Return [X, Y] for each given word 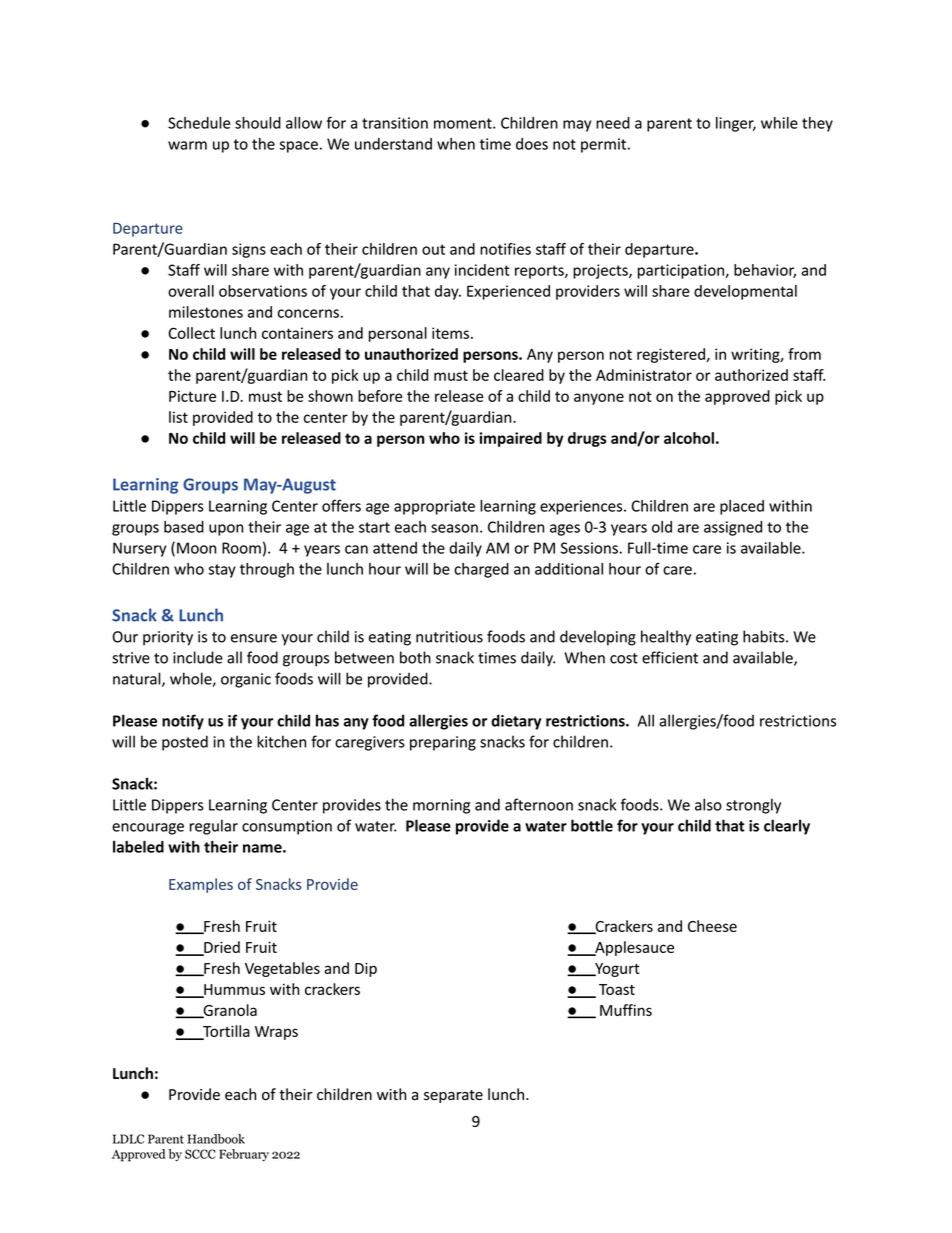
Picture [192, 396]
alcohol [689, 438]
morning [441, 806]
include [198, 657]
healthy [666, 638]
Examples [201, 885]
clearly [787, 827]
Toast [617, 989]
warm [187, 145]
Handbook [216, 1139]
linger [736, 124]
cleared [519, 375]
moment [464, 123]
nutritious [449, 637]
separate [453, 1096]
